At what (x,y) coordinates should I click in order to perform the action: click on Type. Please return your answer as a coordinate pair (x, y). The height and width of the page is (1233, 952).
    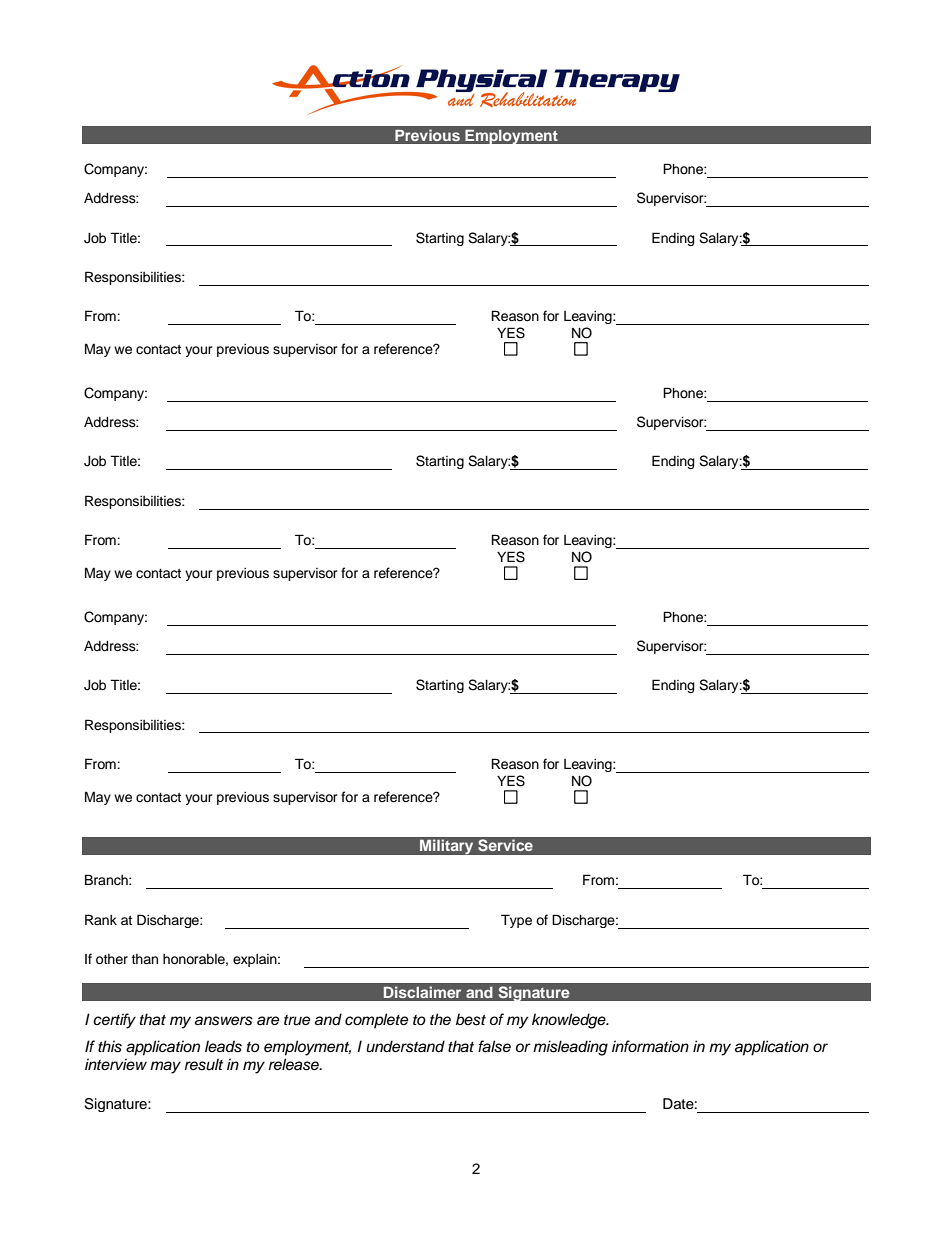
    Looking at the image, I should click on (516, 921).
